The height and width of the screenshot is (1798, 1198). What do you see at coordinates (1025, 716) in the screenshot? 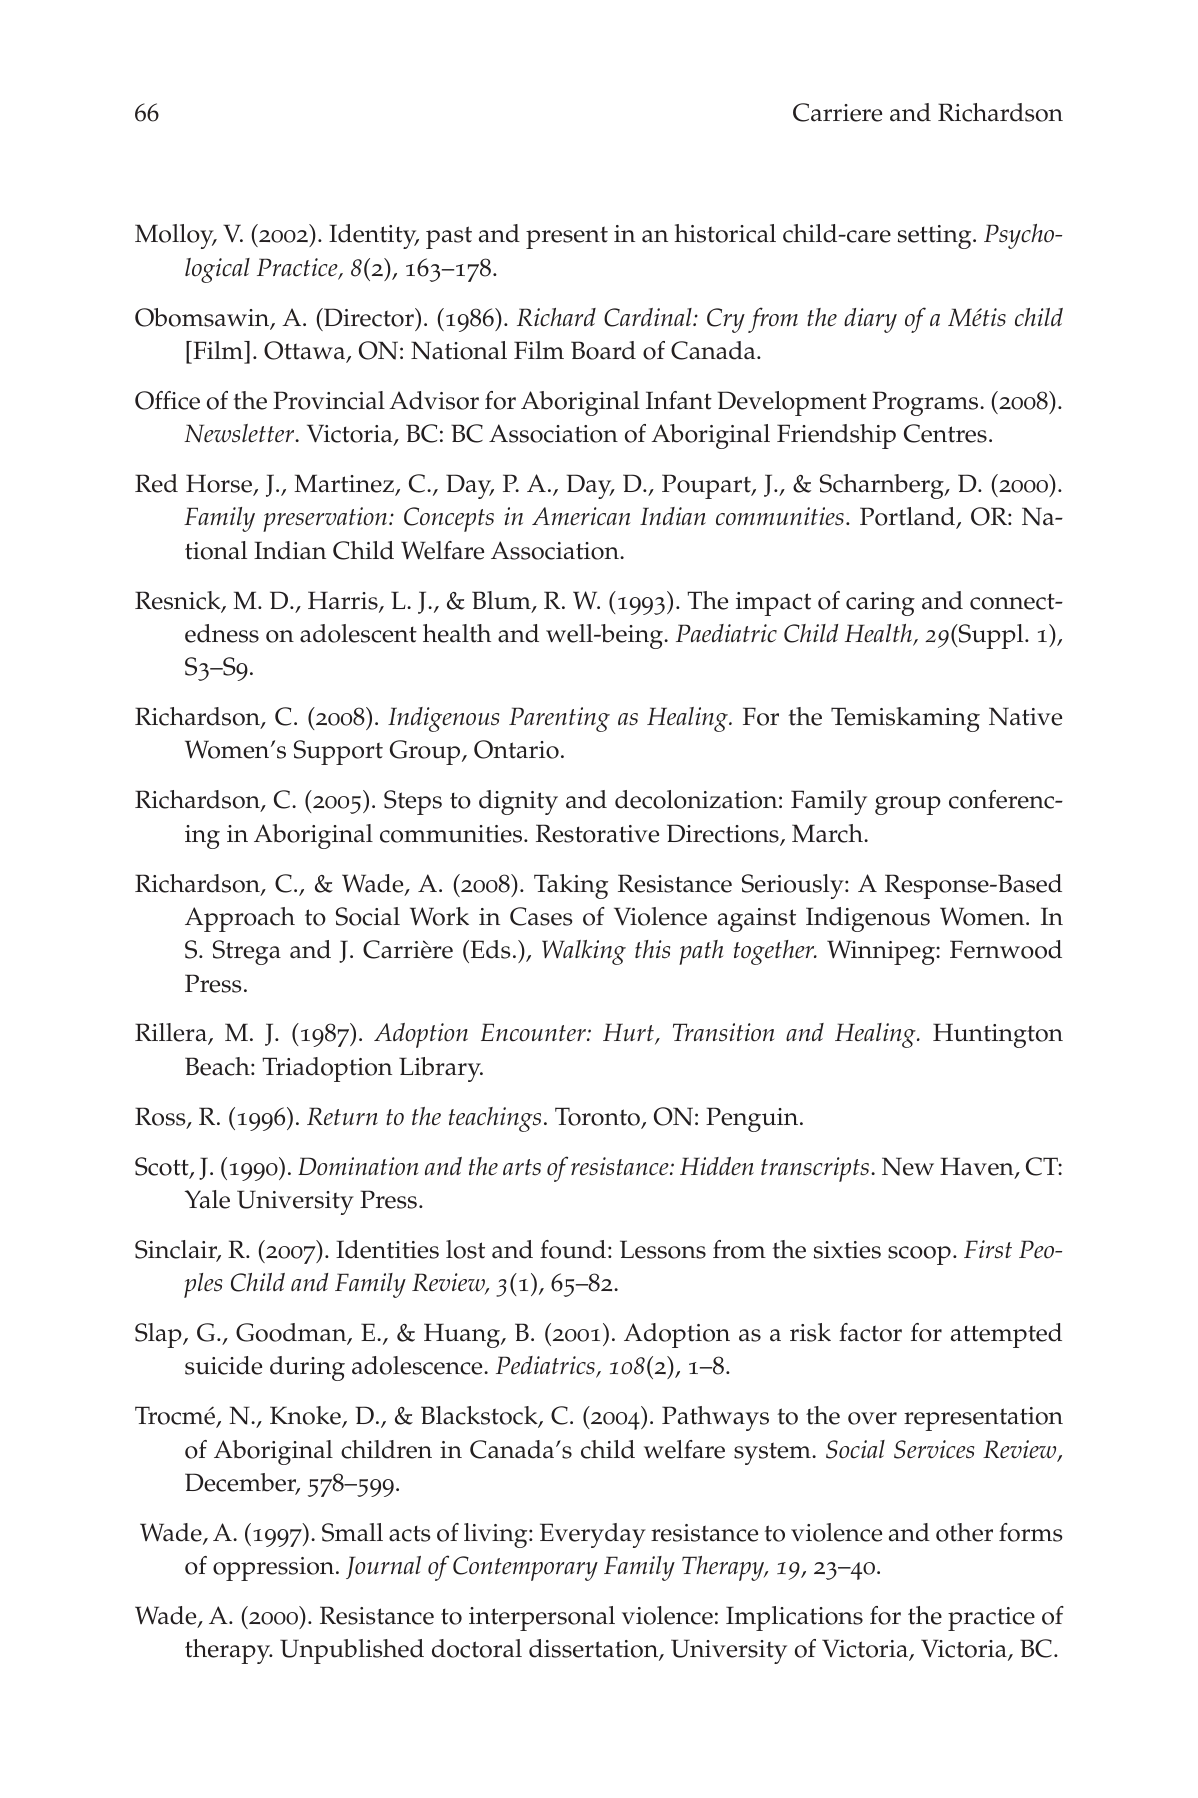
I see `Native` at bounding box center [1025, 716].
